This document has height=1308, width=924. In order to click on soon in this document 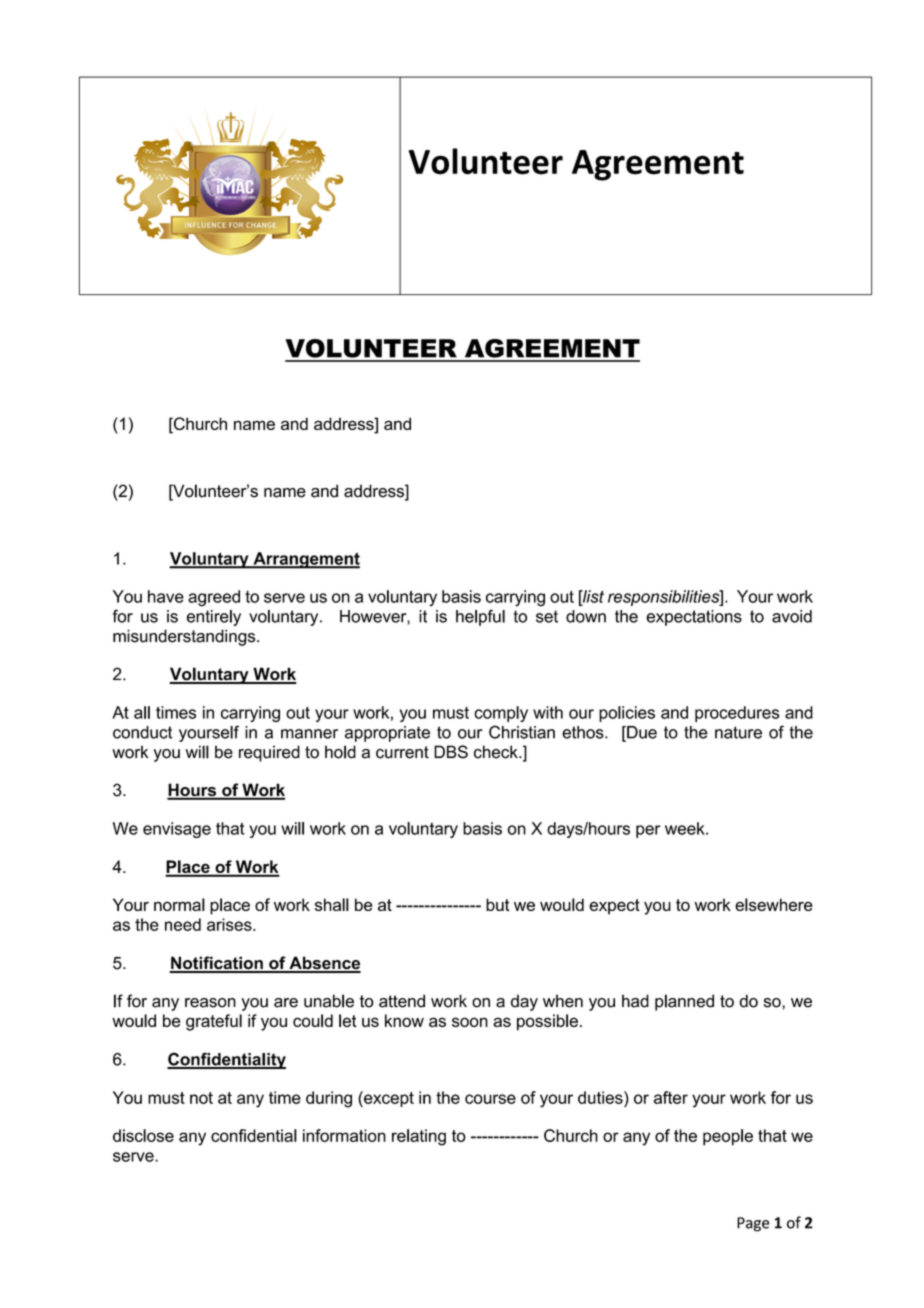, I will do `click(470, 1022)`.
